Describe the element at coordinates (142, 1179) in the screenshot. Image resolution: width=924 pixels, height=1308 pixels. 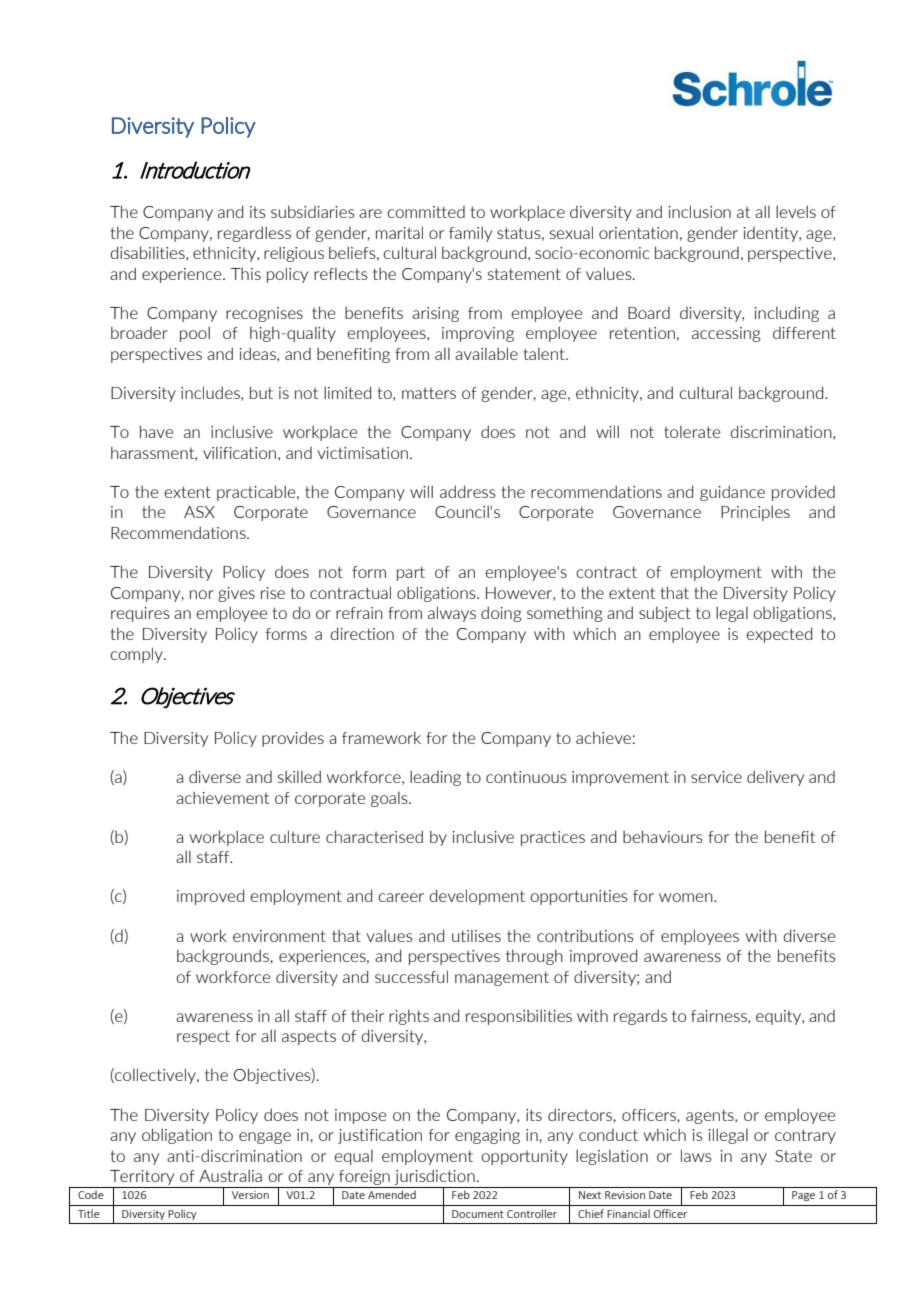
I see `Territory` at that location.
